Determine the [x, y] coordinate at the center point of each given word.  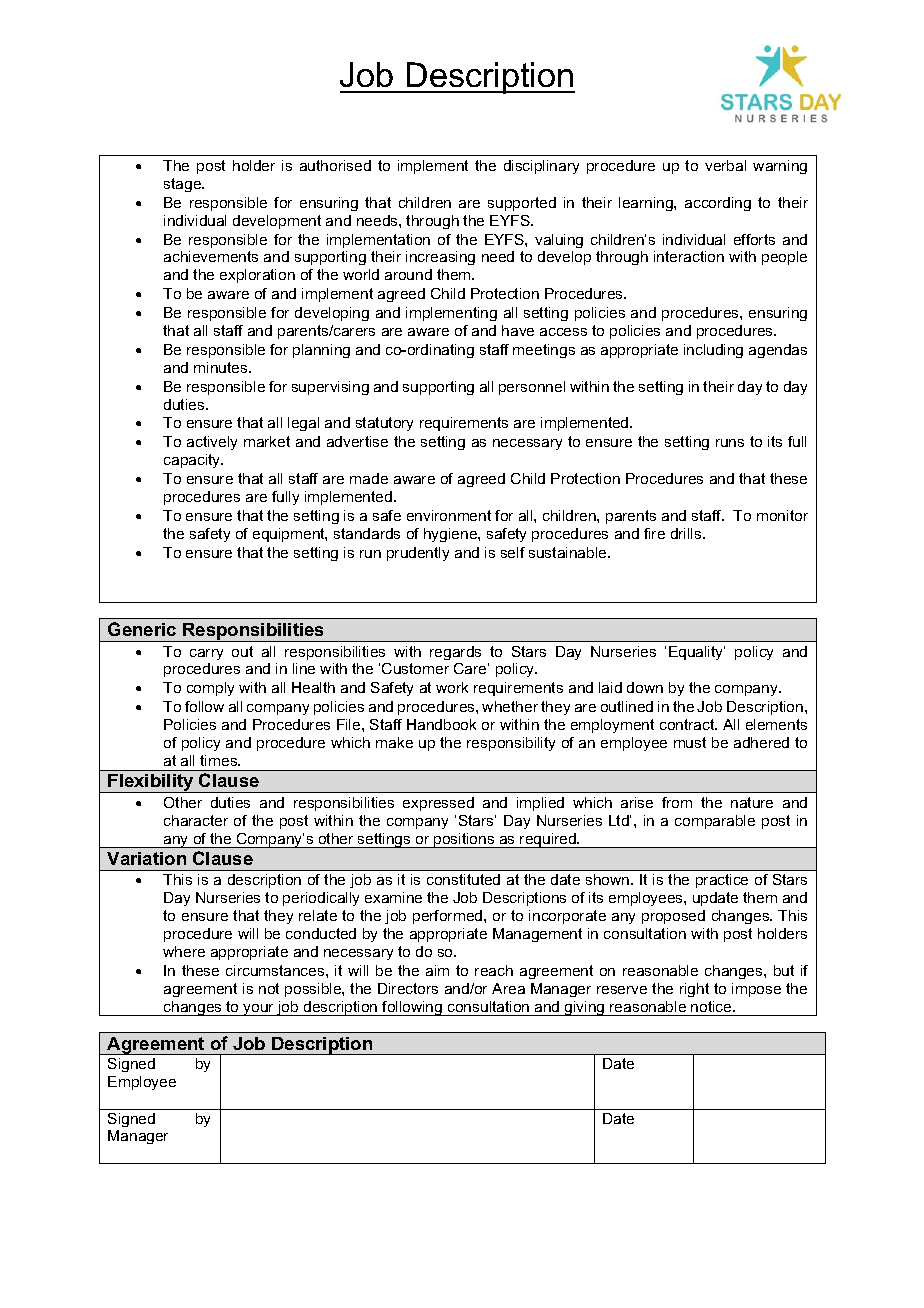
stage [184, 185]
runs [730, 443]
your [259, 1010]
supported [522, 204]
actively [212, 443]
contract [688, 724]
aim [437, 970]
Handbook [441, 724]
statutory [384, 424]
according [718, 204]
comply [210, 689]
